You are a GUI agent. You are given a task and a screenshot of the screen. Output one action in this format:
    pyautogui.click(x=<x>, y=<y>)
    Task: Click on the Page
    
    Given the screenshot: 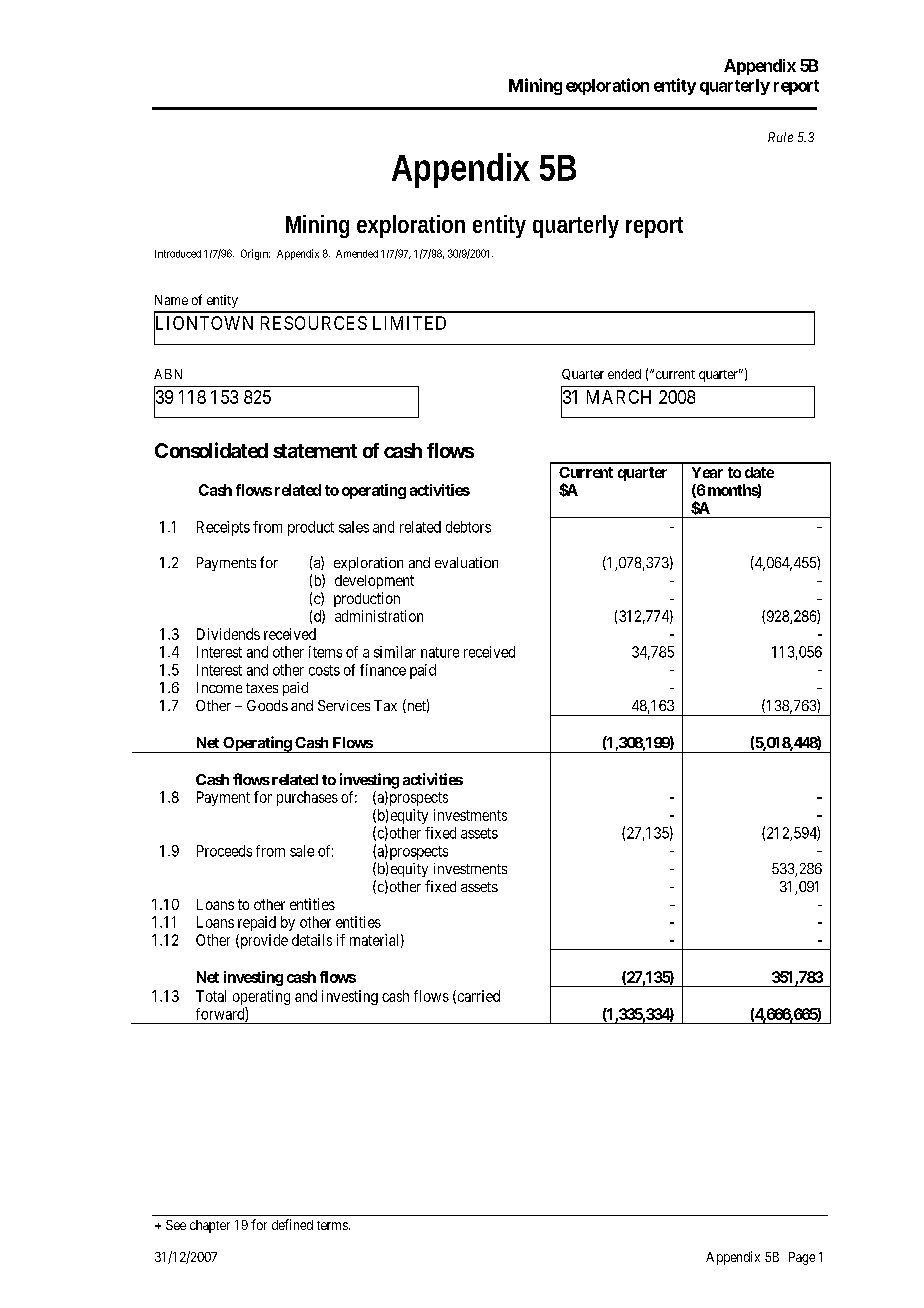 What is the action you would take?
    pyautogui.click(x=802, y=1258)
